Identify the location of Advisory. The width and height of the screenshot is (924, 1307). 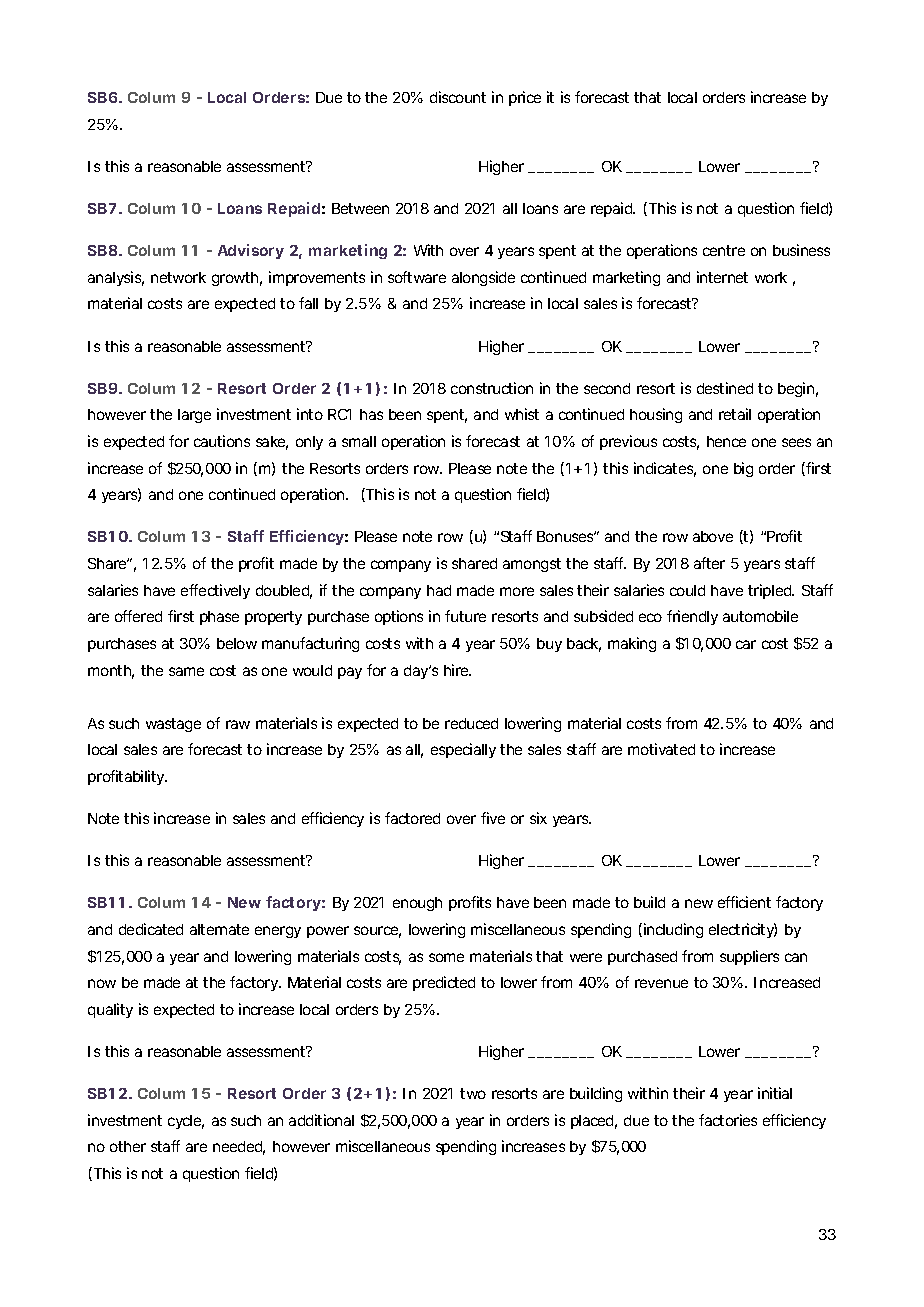
(251, 251).
